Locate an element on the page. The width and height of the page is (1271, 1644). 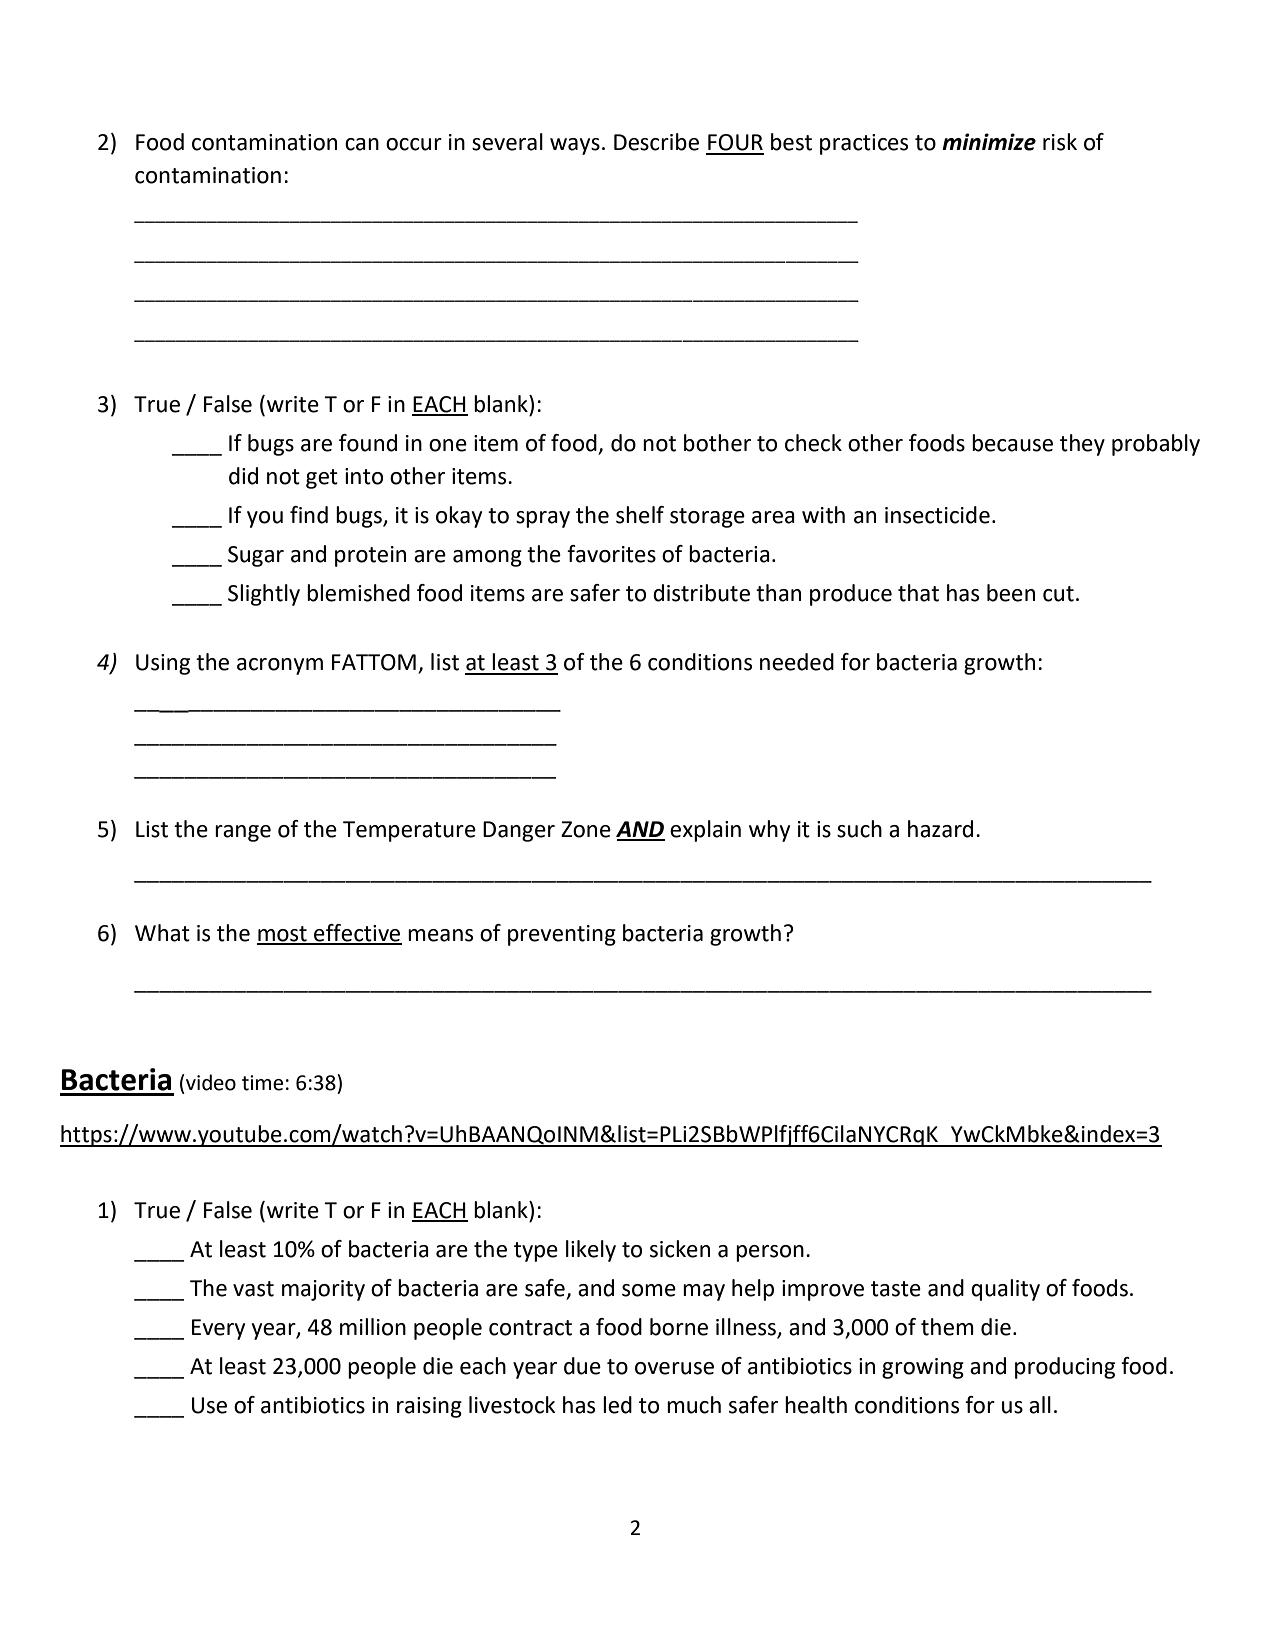
cut is located at coordinates (1058, 594).
